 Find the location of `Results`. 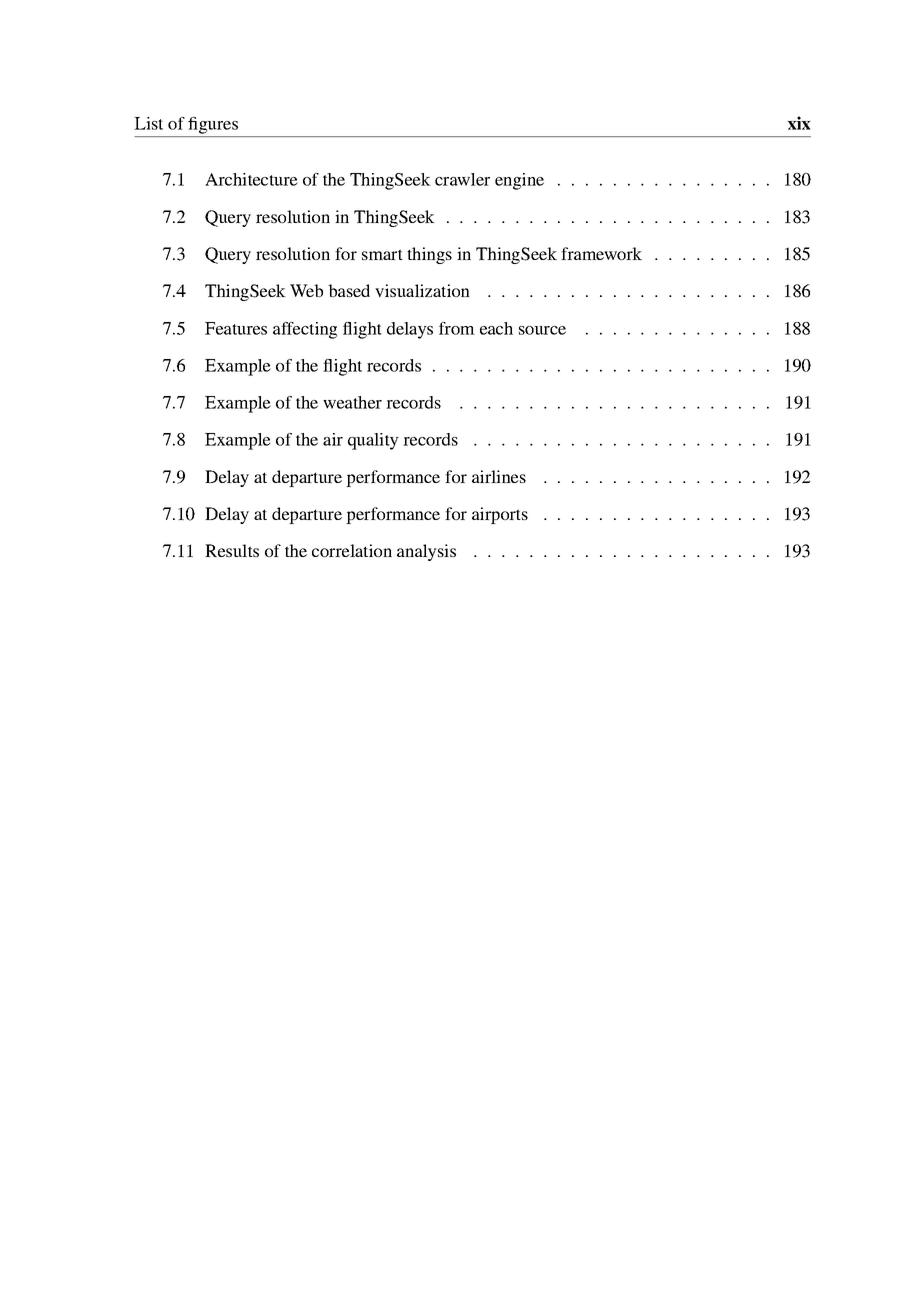

Results is located at coordinates (232, 550).
